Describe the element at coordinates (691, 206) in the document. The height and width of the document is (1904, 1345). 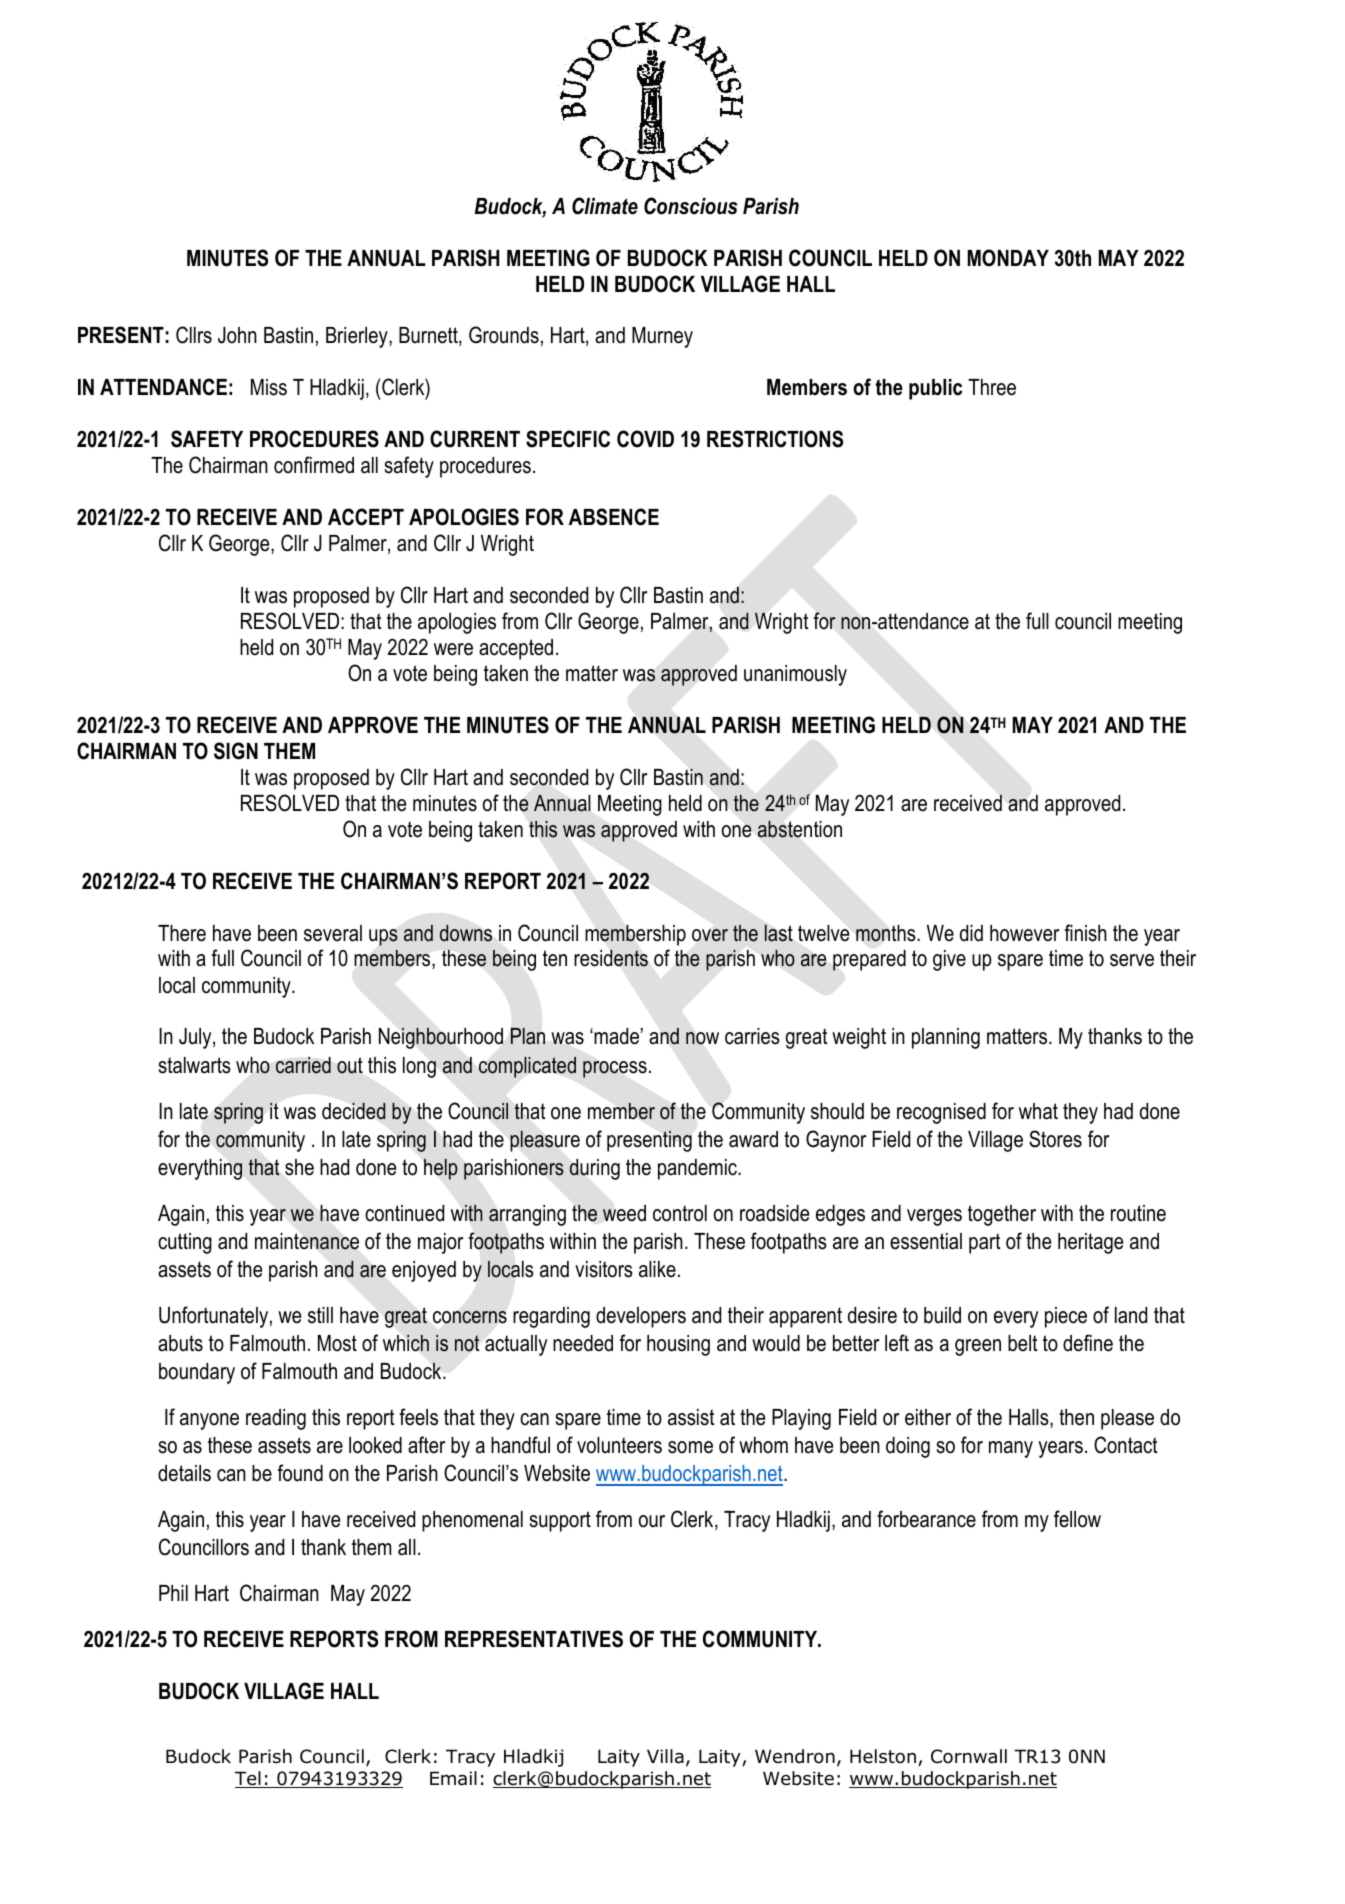
I see `Conscious` at that location.
